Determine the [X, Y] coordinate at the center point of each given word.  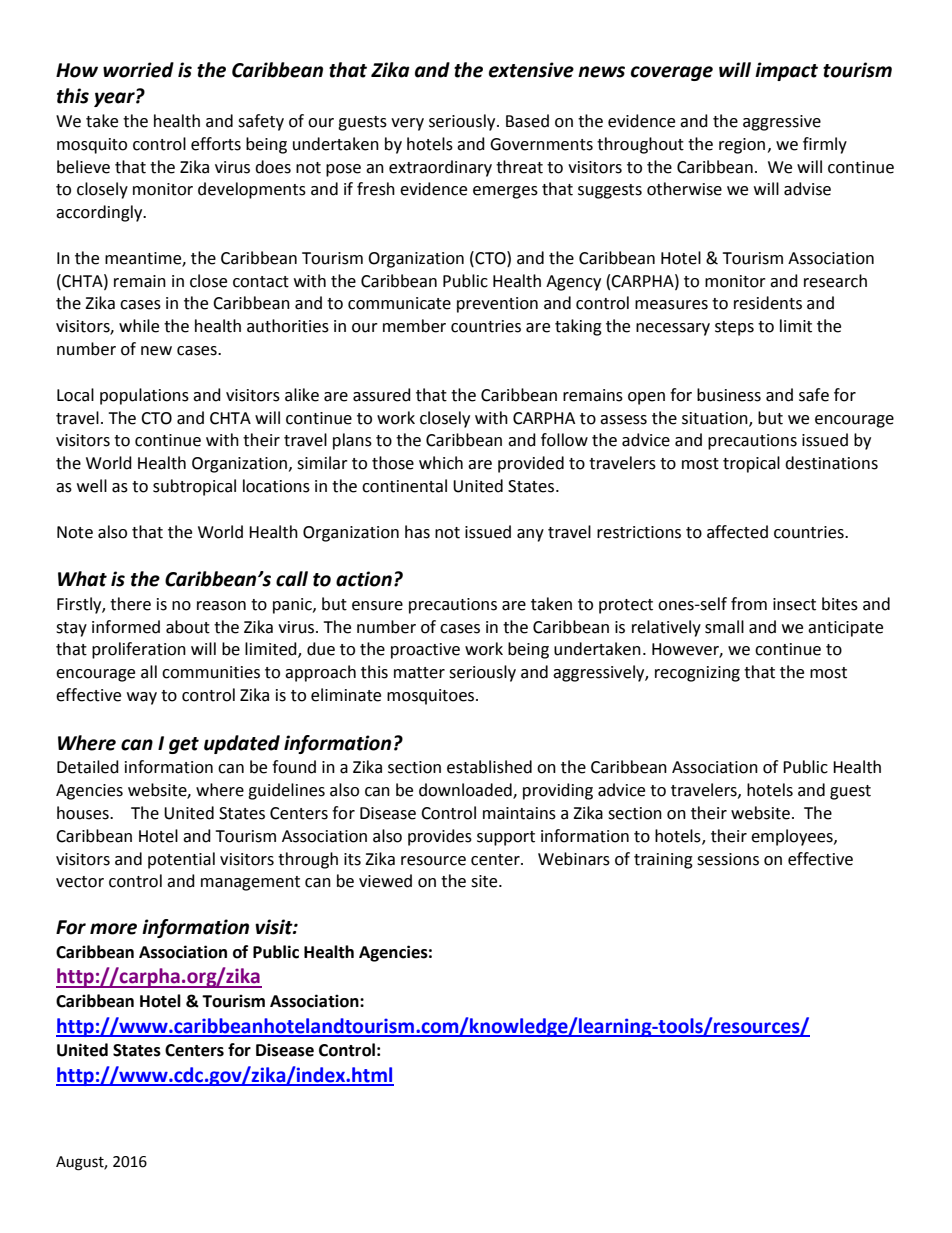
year [115, 98]
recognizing [697, 674]
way [142, 698]
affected [737, 532]
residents [768, 303]
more [113, 929]
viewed [385, 881]
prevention [497, 305]
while [139, 326]
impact [786, 71]
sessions [728, 859]
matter [419, 673]
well [92, 486]
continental [404, 486]
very [407, 124]
